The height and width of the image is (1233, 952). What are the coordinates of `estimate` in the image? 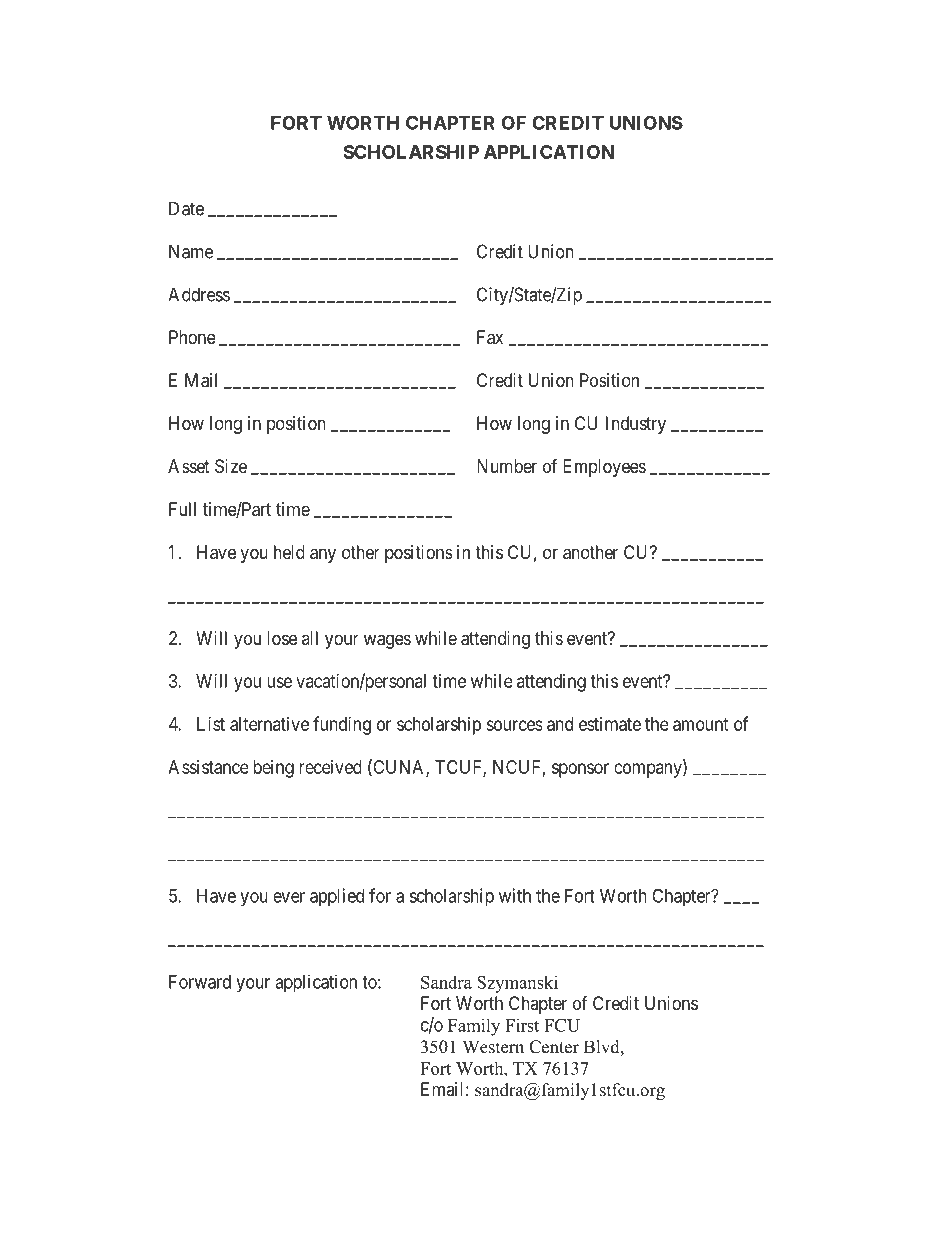 It's located at (610, 724).
